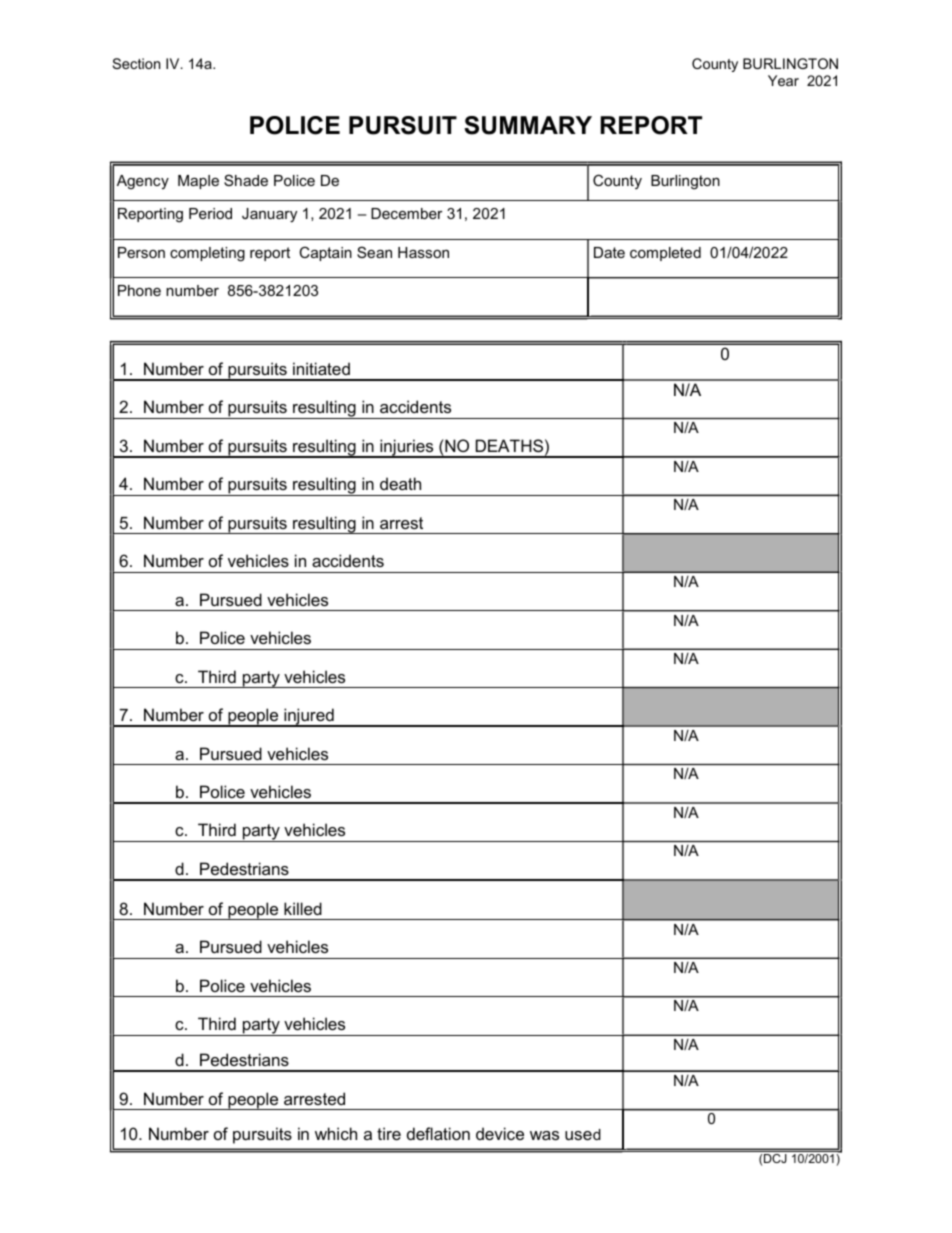  What do you see at coordinates (336, 1133) in the page?
I see `which` at bounding box center [336, 1133].
